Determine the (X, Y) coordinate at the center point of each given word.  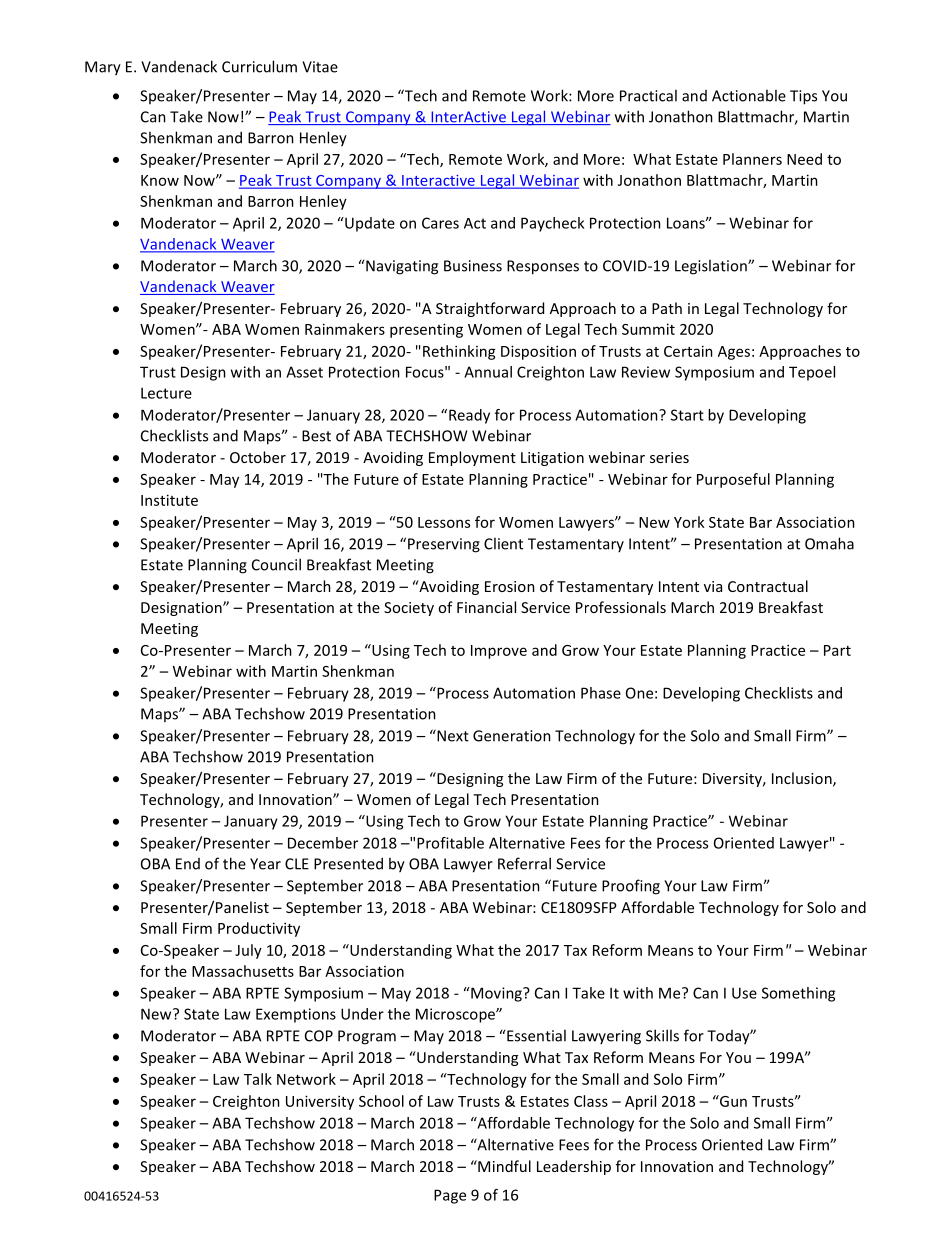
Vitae (320, 67)
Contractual (768, 586)
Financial (486, 607)
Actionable (749, 95)
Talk (258, 1079)
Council (276, 564)
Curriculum (259, 66)
